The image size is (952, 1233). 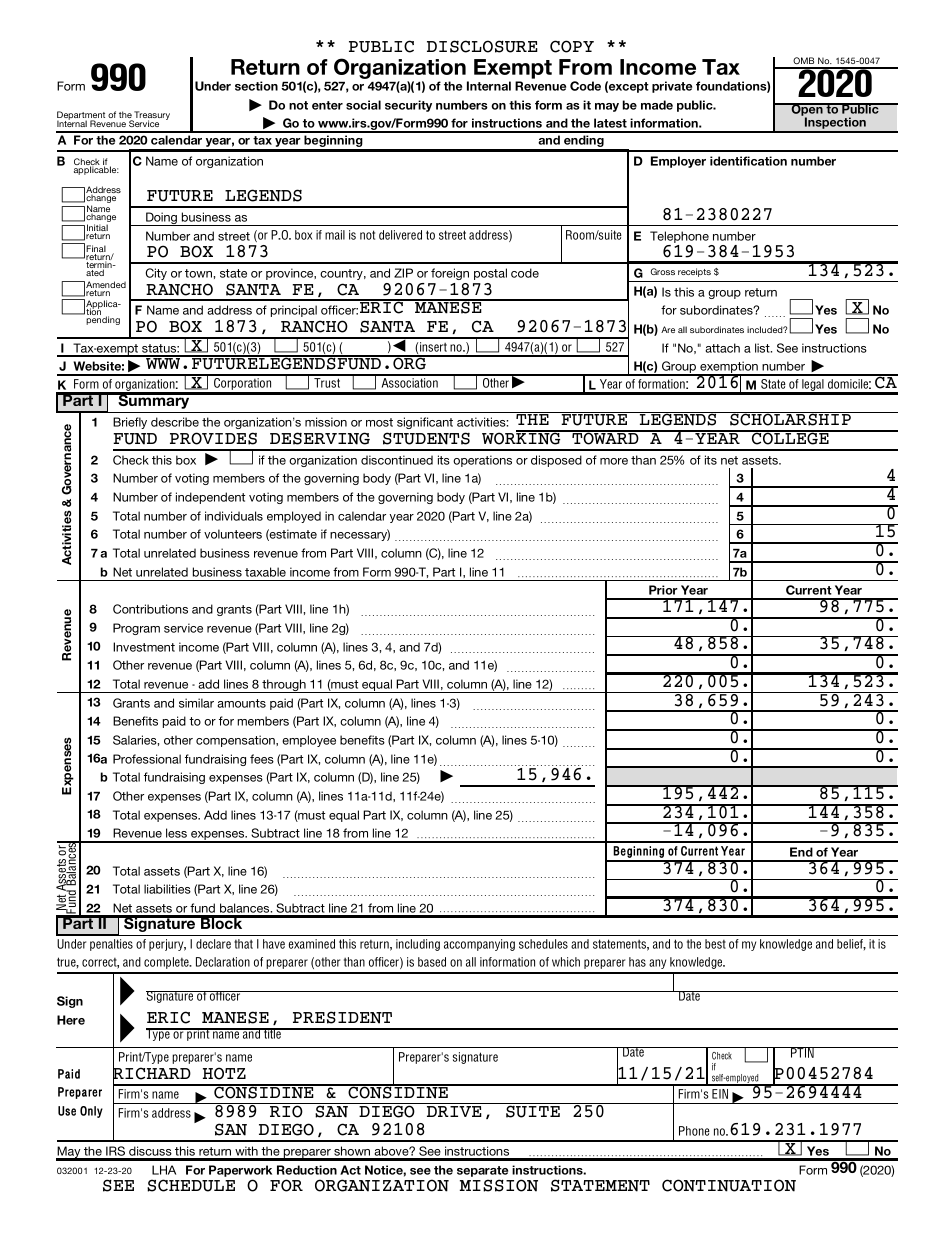 What do you see at coordinates (614, 461) in the image?
I see `more` at bounding box center [614, 461].
